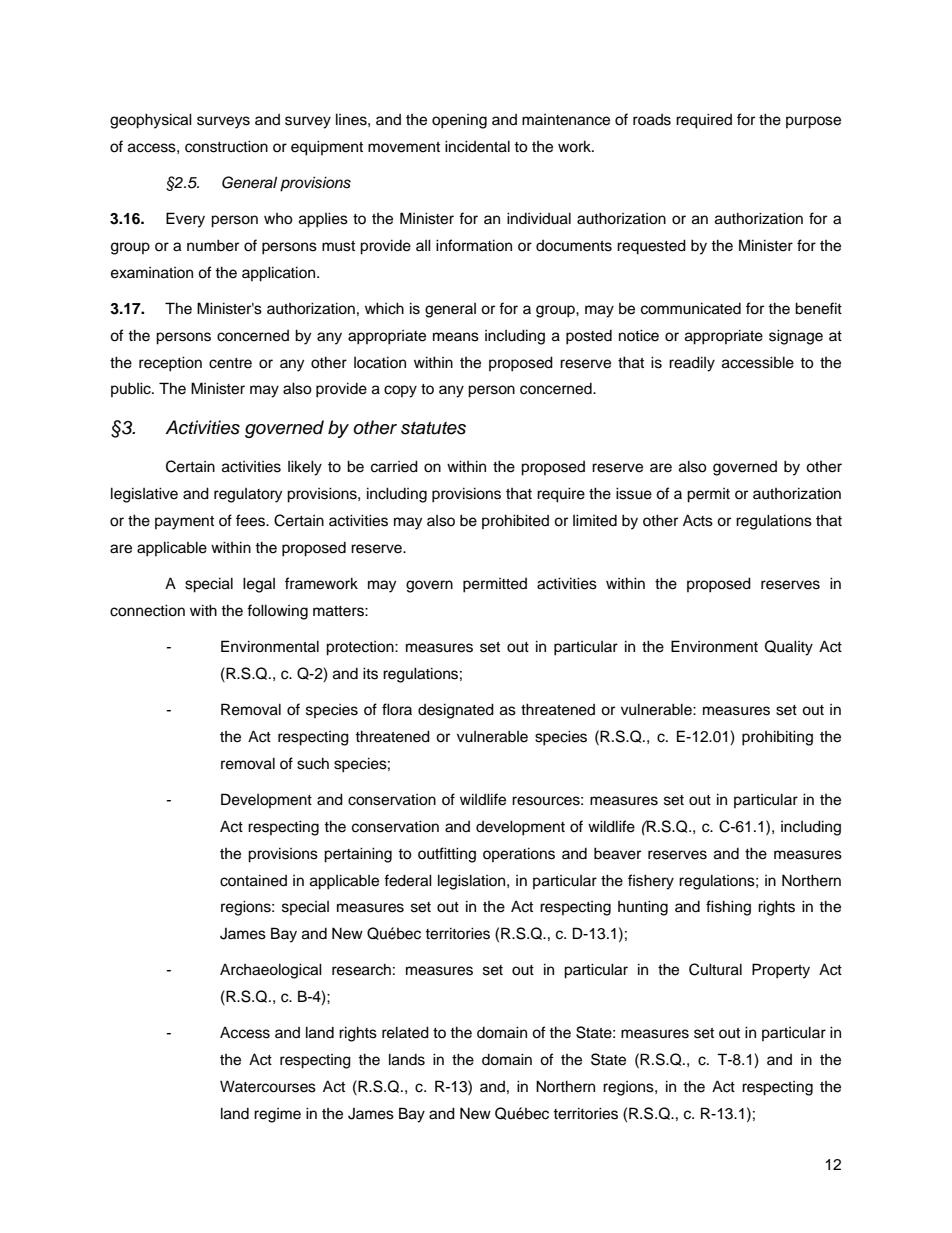 This document has width=952, height=1233. Describe the element at coordinates (405, 1032) in the document. I see `related` at that location.
